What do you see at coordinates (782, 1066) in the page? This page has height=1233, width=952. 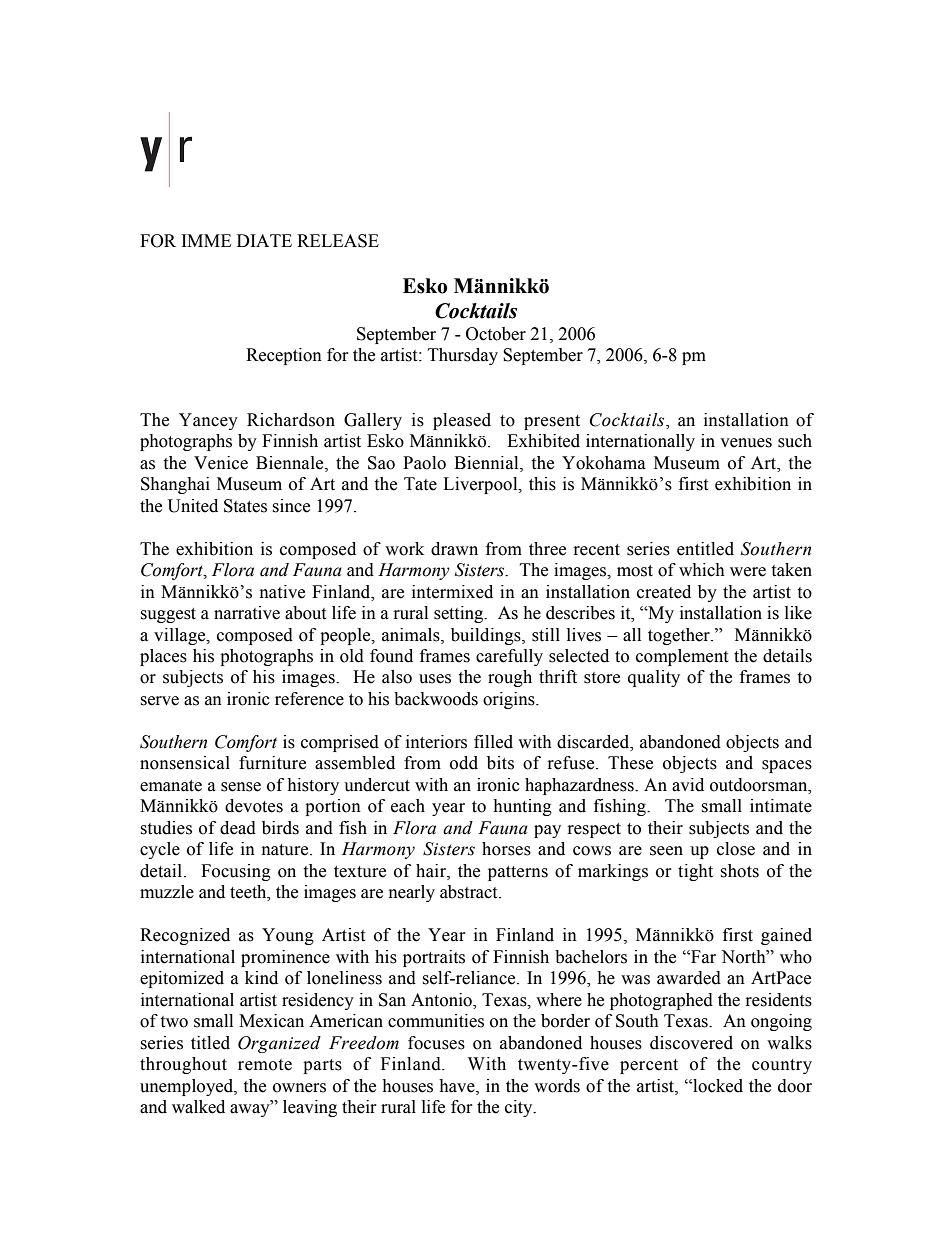 I see `country` at bounding box center [782, 1066].
